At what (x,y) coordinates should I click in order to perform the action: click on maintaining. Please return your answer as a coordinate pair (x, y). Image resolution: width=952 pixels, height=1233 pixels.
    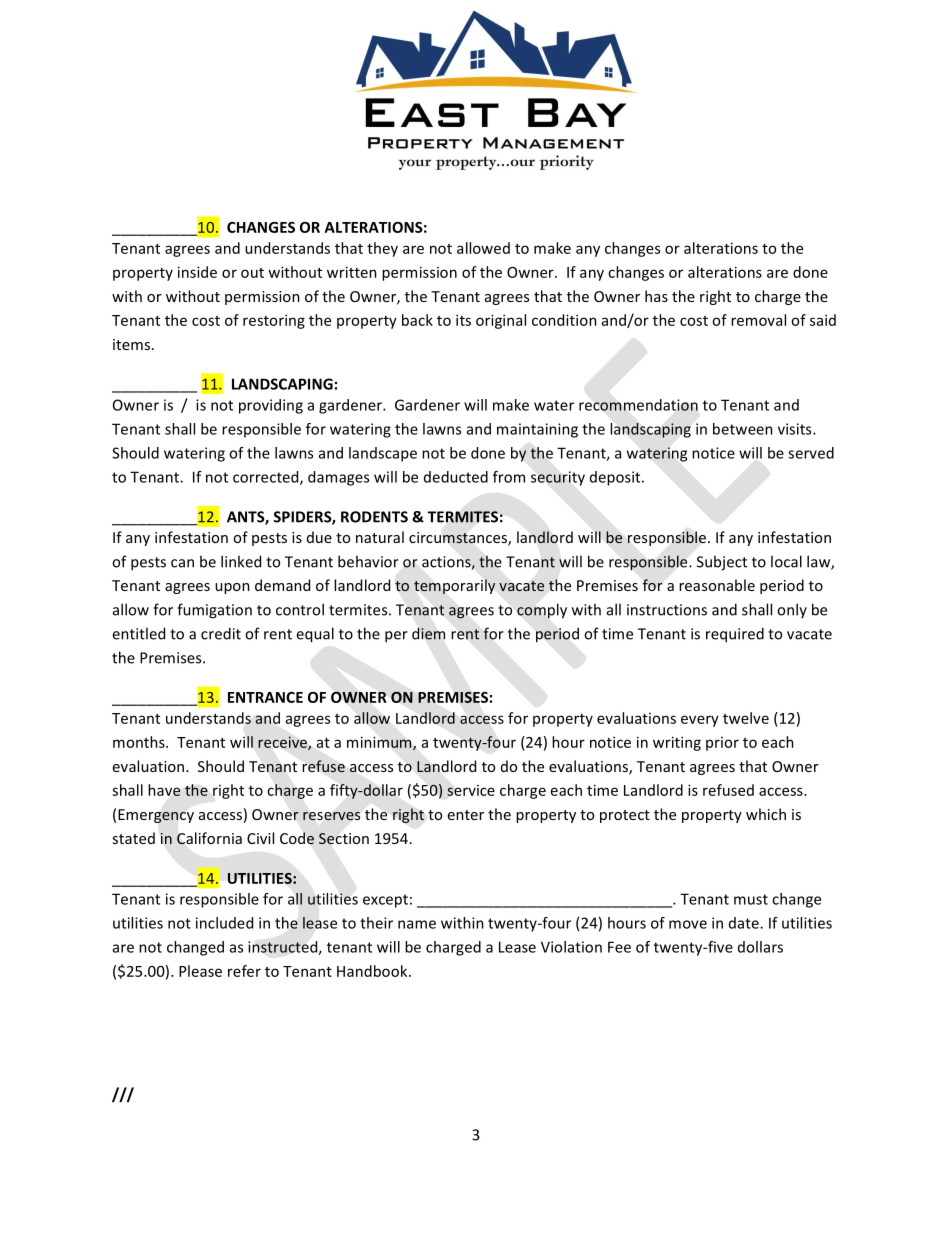
    Looking at the image, I should click on (537, 430).
